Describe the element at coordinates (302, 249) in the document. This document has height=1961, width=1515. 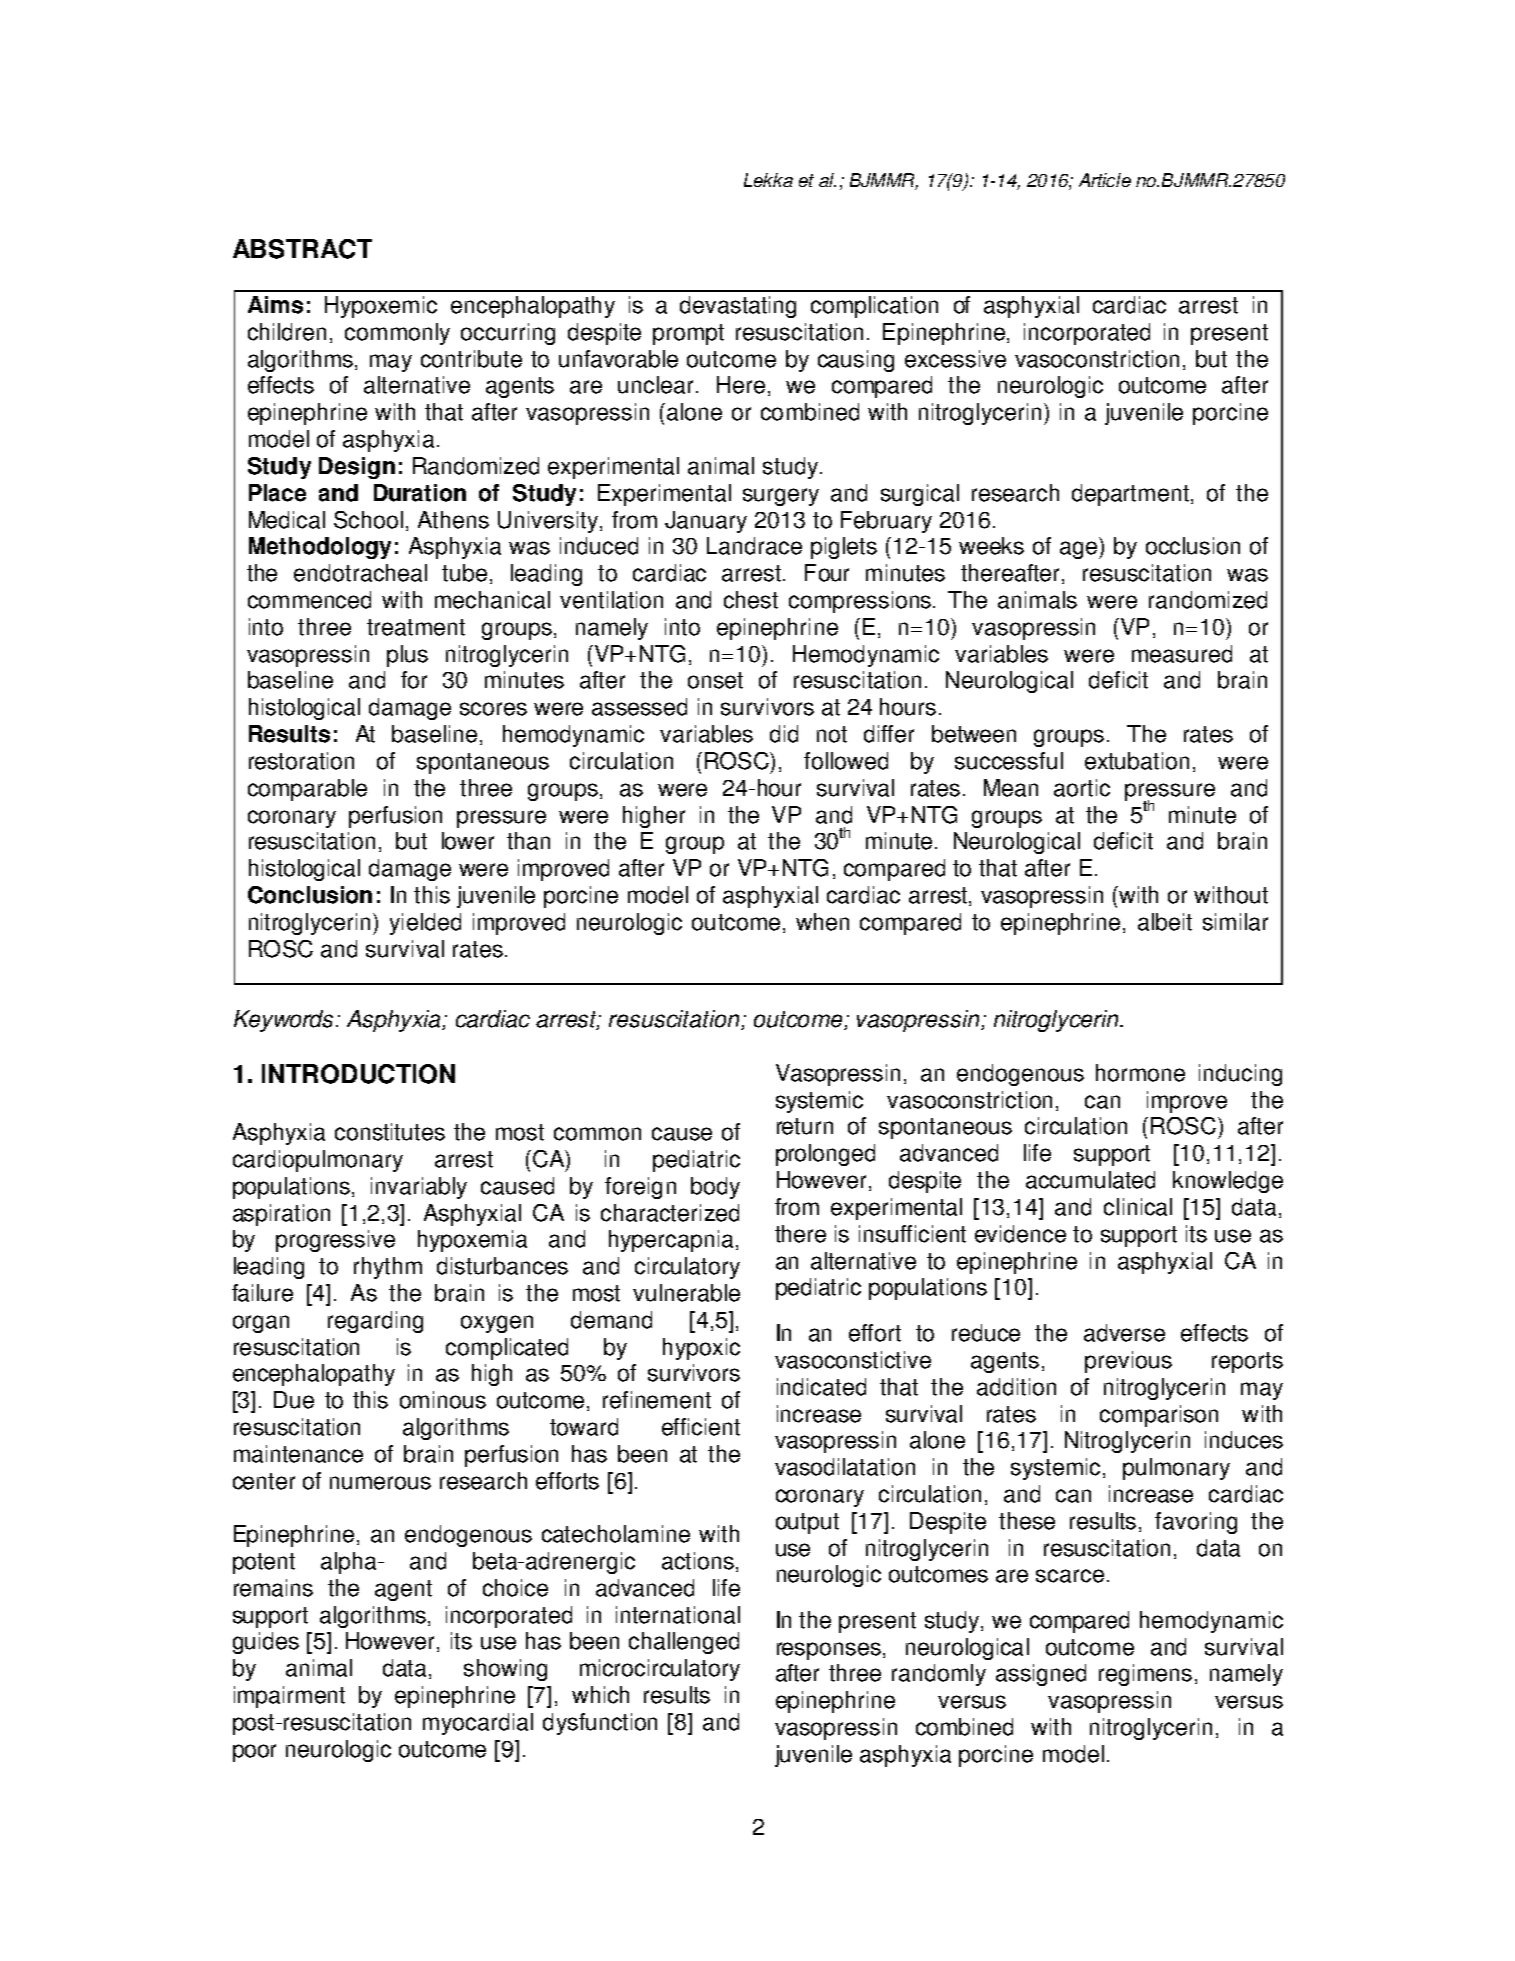
I see `ABSTRACT` at that location.
